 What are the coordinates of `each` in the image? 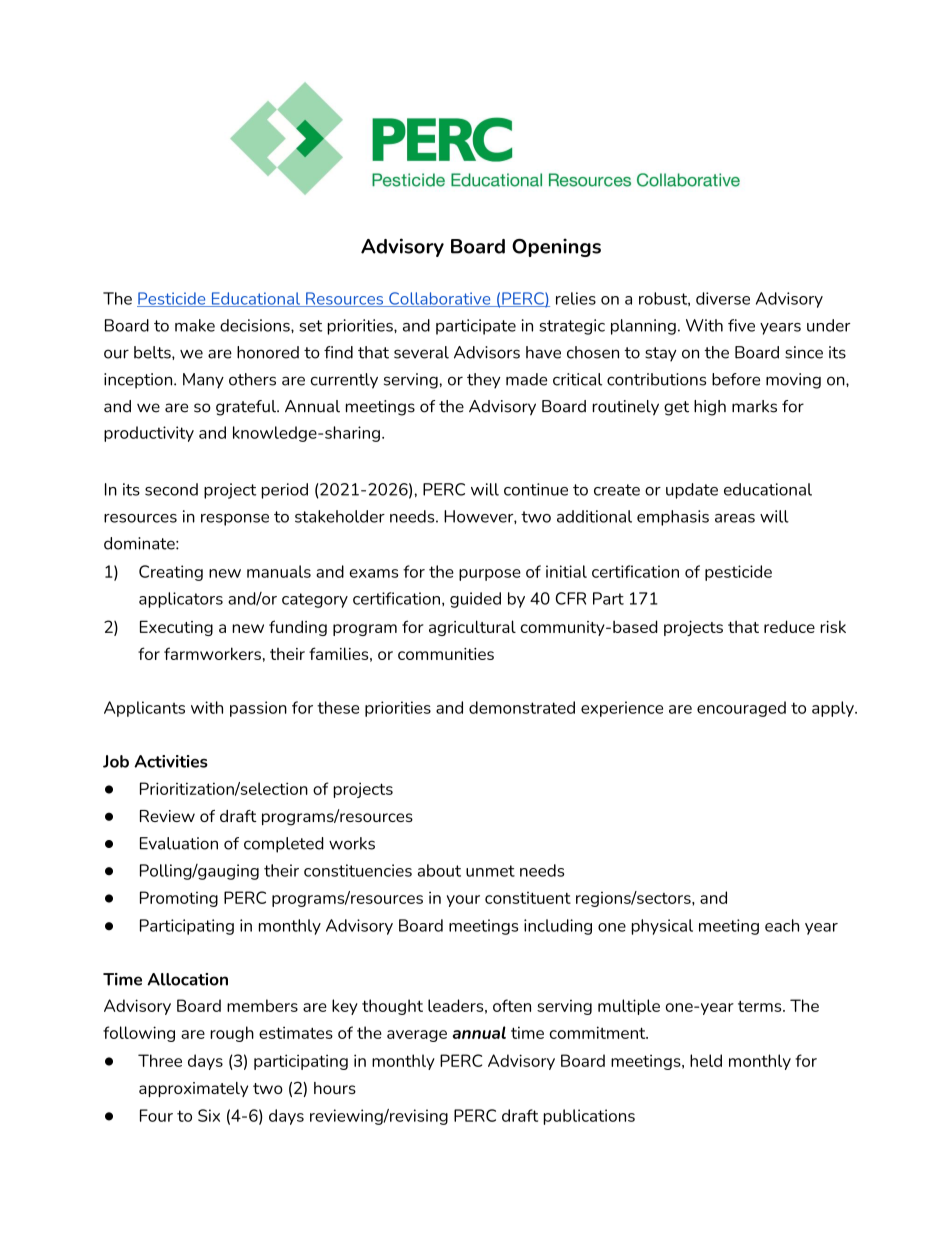 It's located at (782, 925).
